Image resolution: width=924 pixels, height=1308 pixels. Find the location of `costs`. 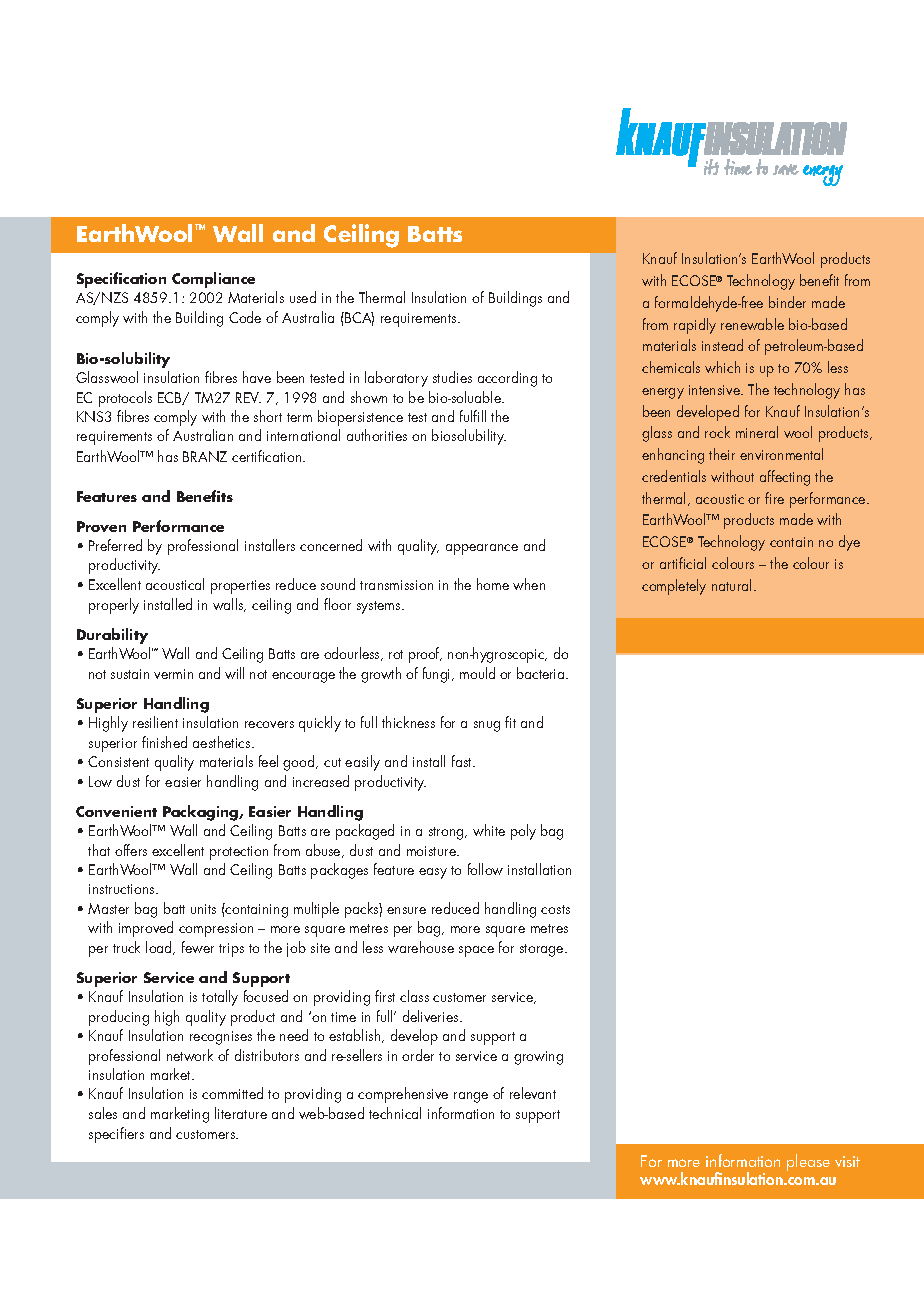

costs is located at coordinates (555, 909).
